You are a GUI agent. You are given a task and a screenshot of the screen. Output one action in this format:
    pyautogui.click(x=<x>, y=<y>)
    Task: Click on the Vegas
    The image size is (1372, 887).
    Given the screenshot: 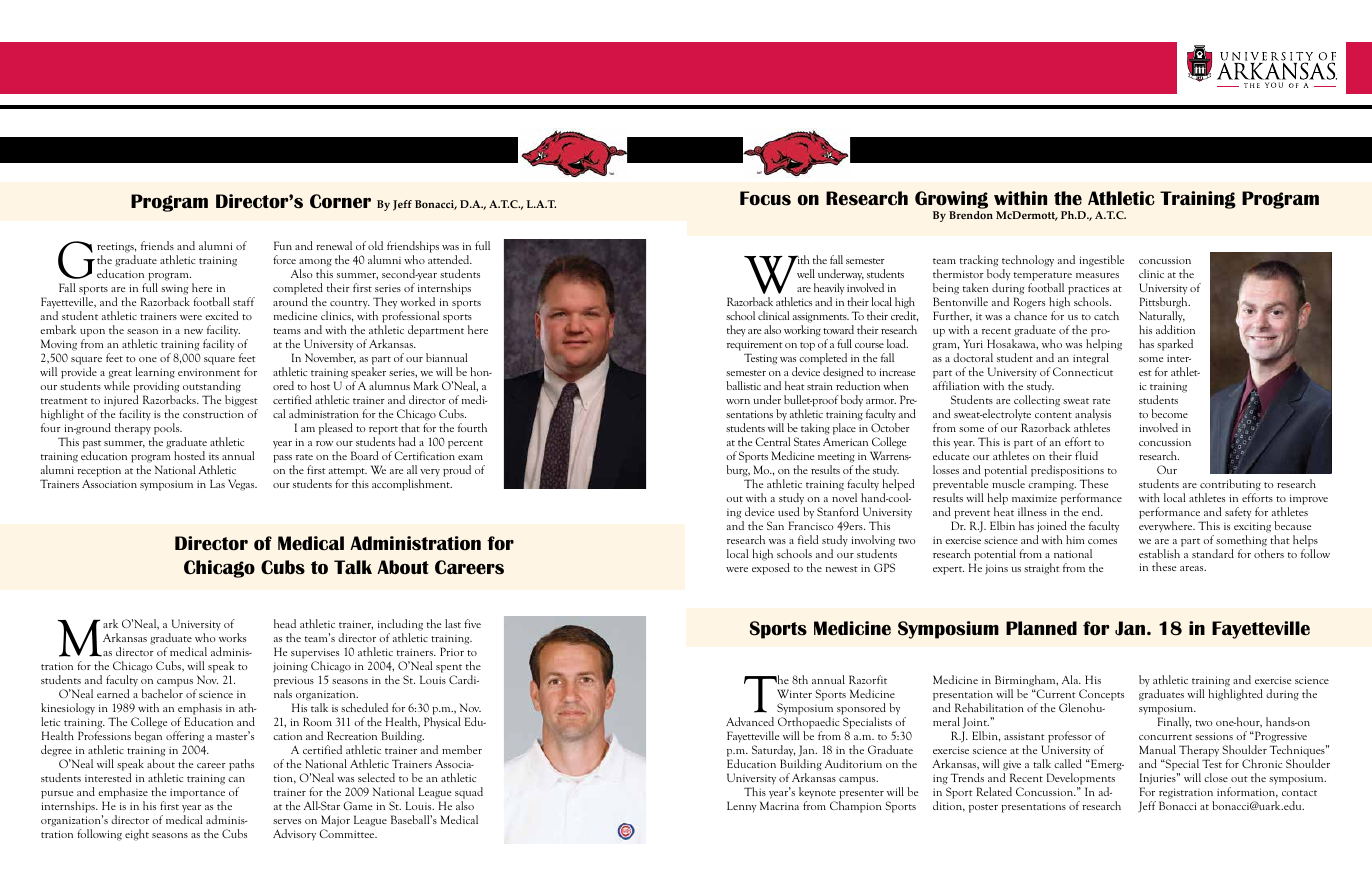 What is the action you would take?
    pyautogui.click(x=242, y=485)
